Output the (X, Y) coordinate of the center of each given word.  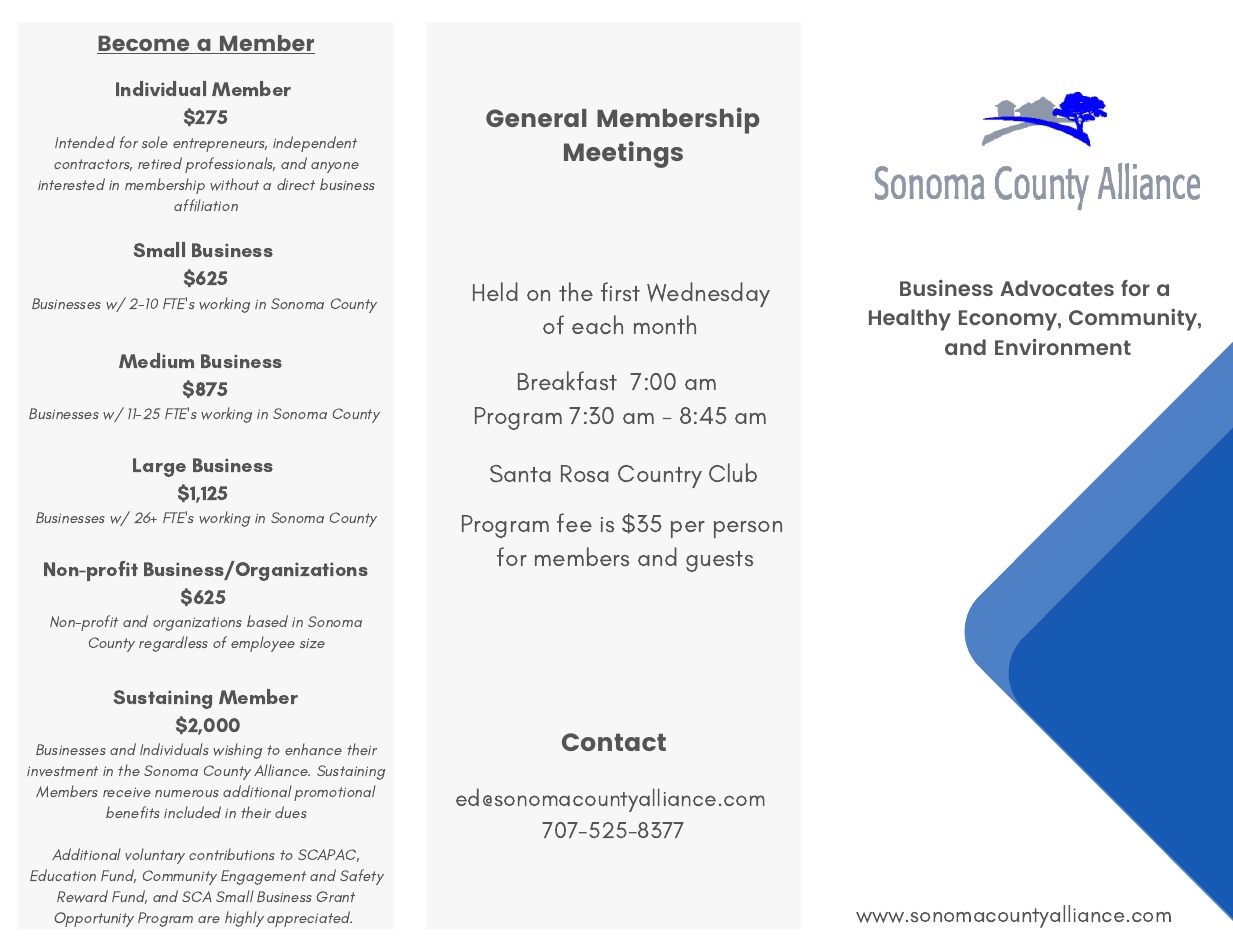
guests (719, 561)
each (597, 324)
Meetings (623, 154)
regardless (173, 644)
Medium (156, 360)
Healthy (910, 320)
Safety (362, 877)
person (748, 529)
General (536, 118)
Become (144, 45)
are (209, 919)
